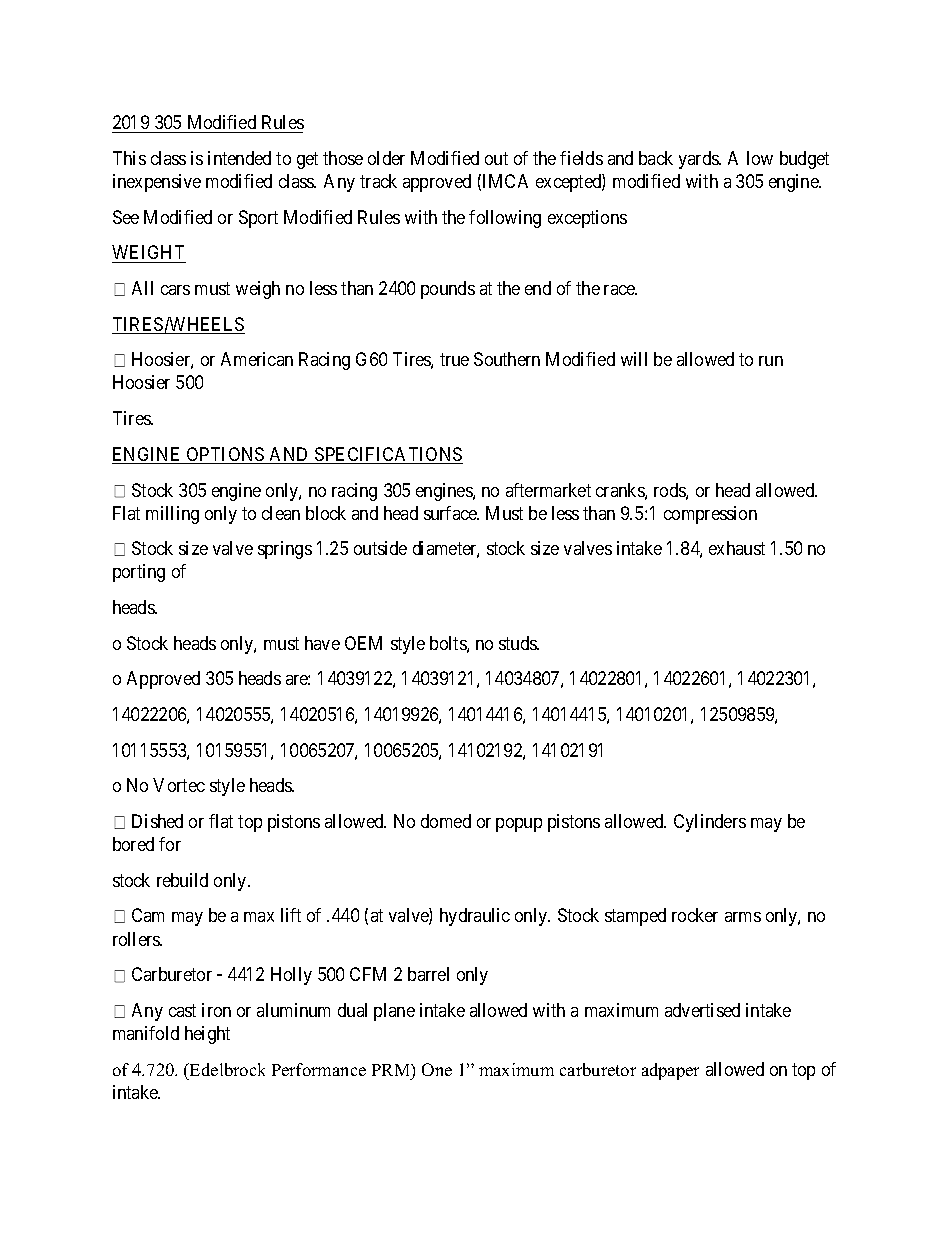 This screenshot has height=1233, width=952. Describe the element at coordinates (505, 219) in the screenshot. I see `following` at that location.
